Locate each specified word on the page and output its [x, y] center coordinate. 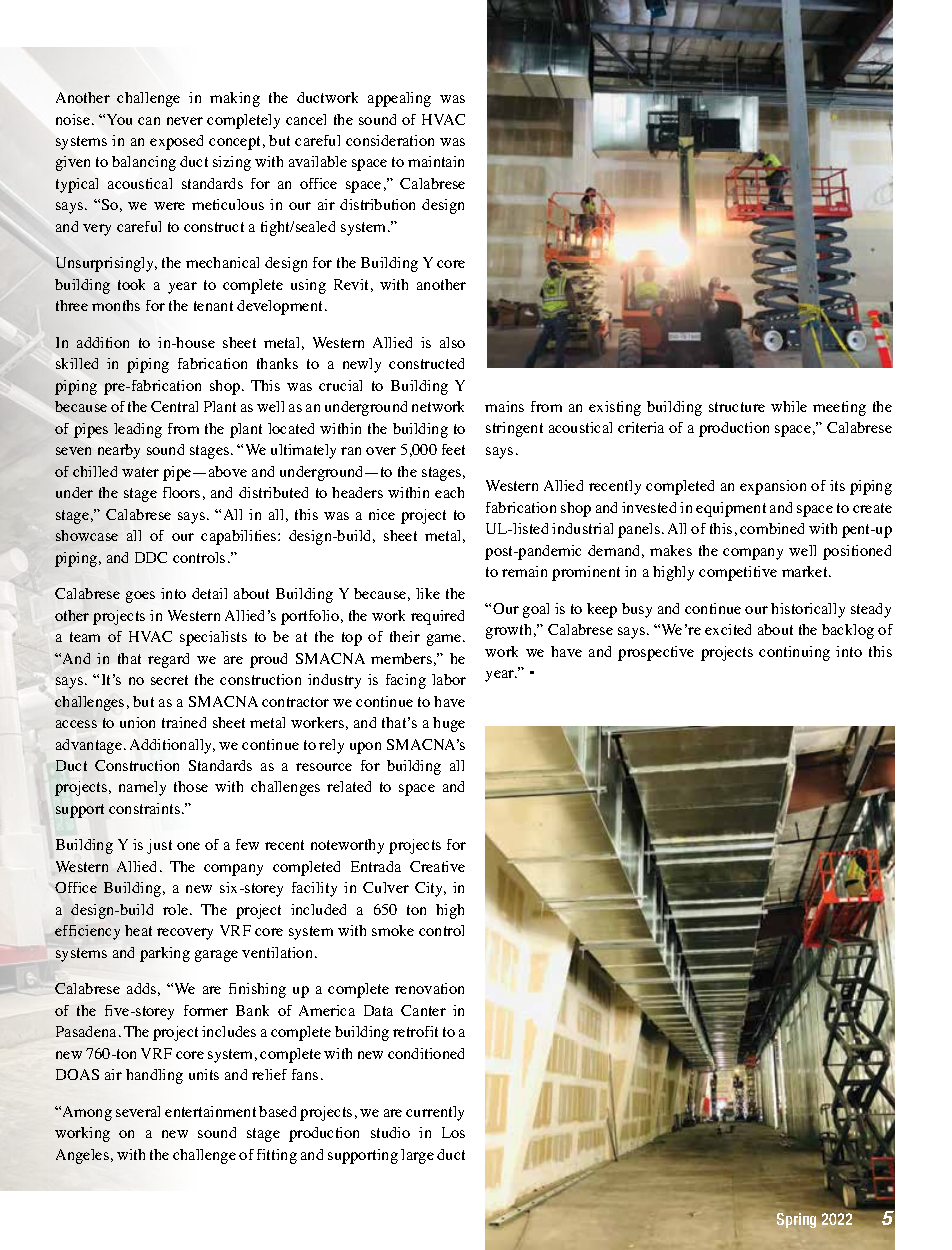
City [430, 889]
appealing [399, 99]
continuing [794, 653]
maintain [436, 161]
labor [449, 679]
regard [168, 660]
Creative [437, 866]
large [417, 1156]
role [177, 909]
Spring [796, 1219]
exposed [176, 142]
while [789, 406]
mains [504, 406]
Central [174, 406]
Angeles [82, 1156]
